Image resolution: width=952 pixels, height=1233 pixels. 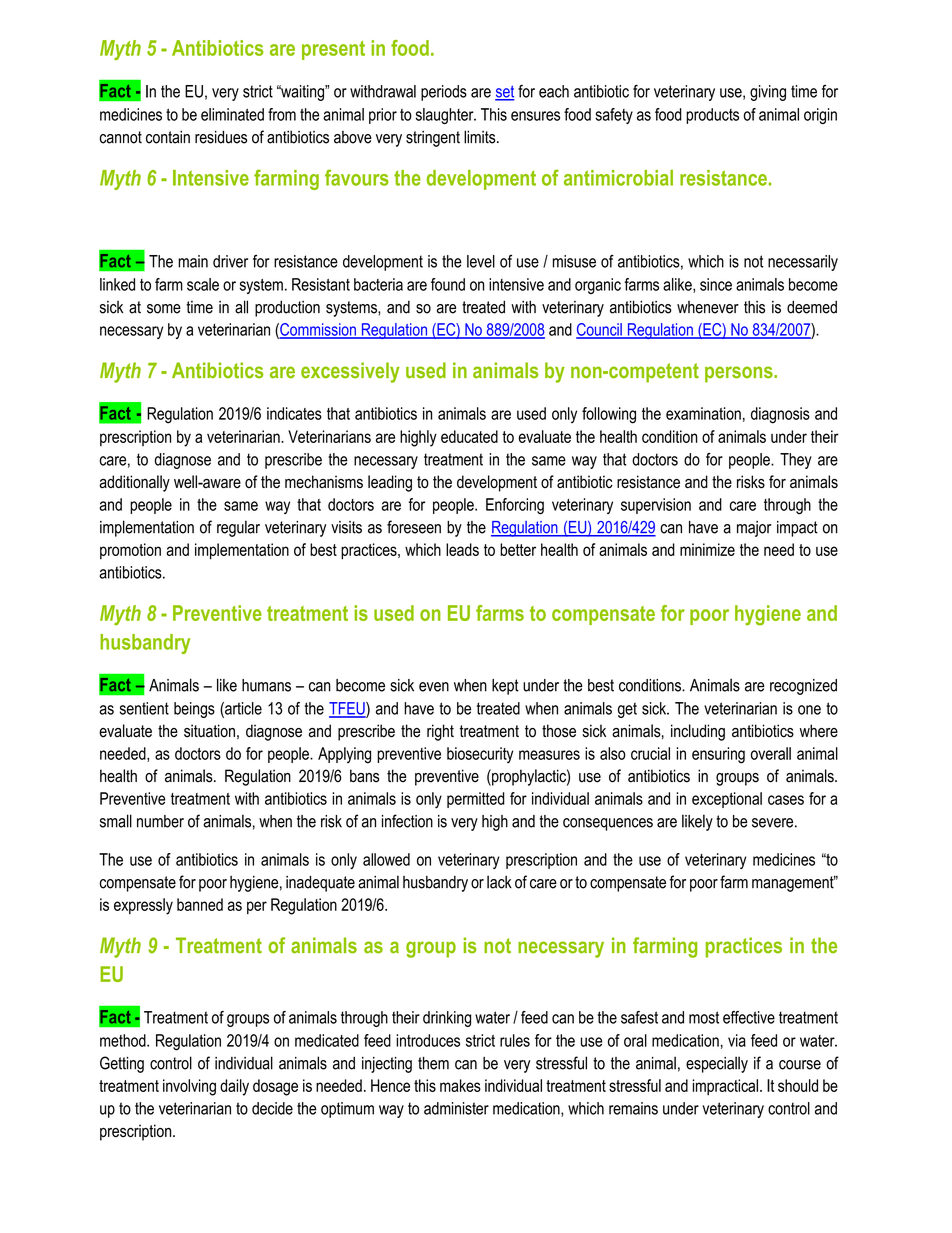 What do you see at coordinates (203, 284) in the document?
I see `scale` at bounding box center [203, 284].
